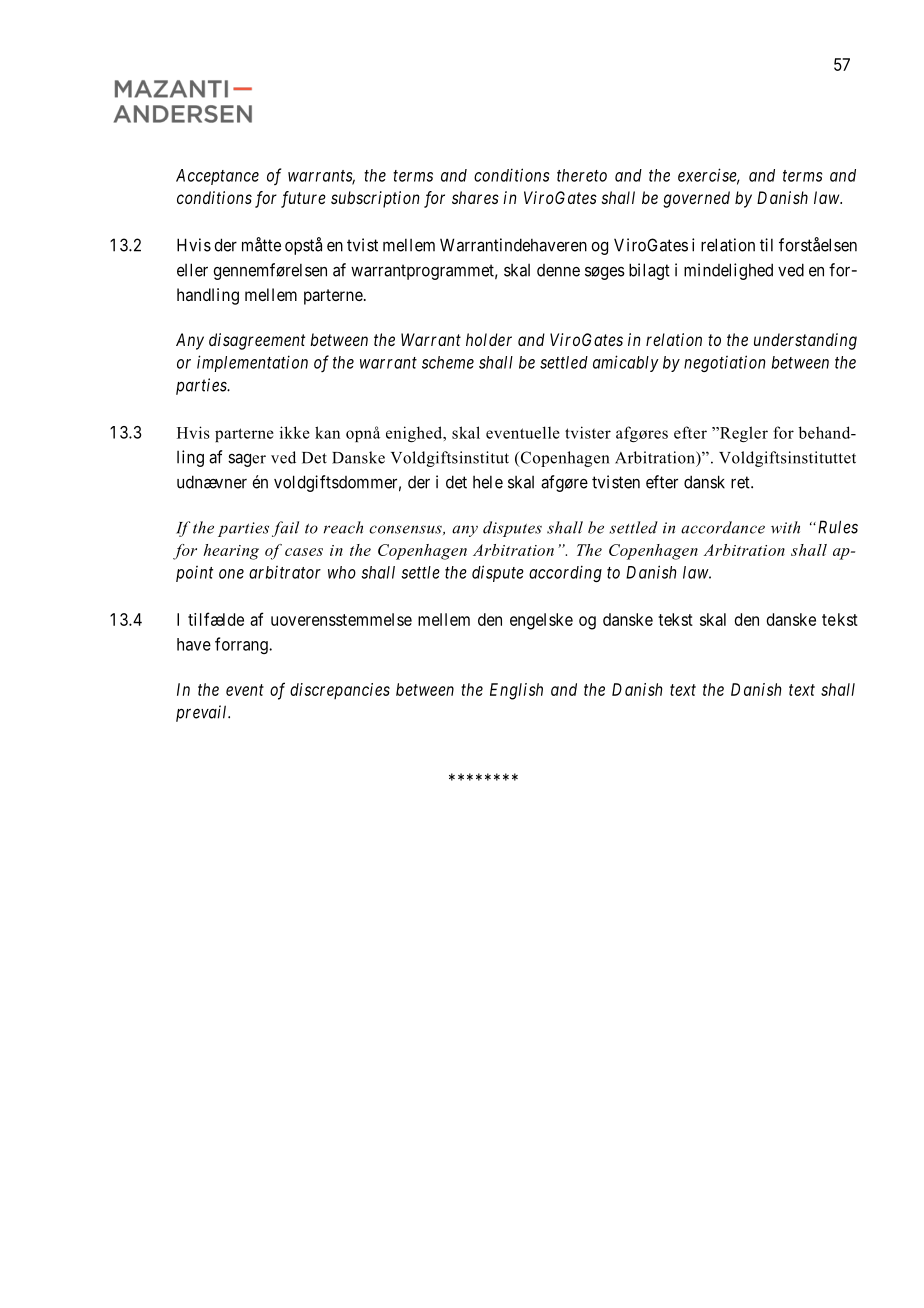 This page has height=1308, width=924. Describe the element at coordinates (303, 199) in the page. I see `future` at that location.
